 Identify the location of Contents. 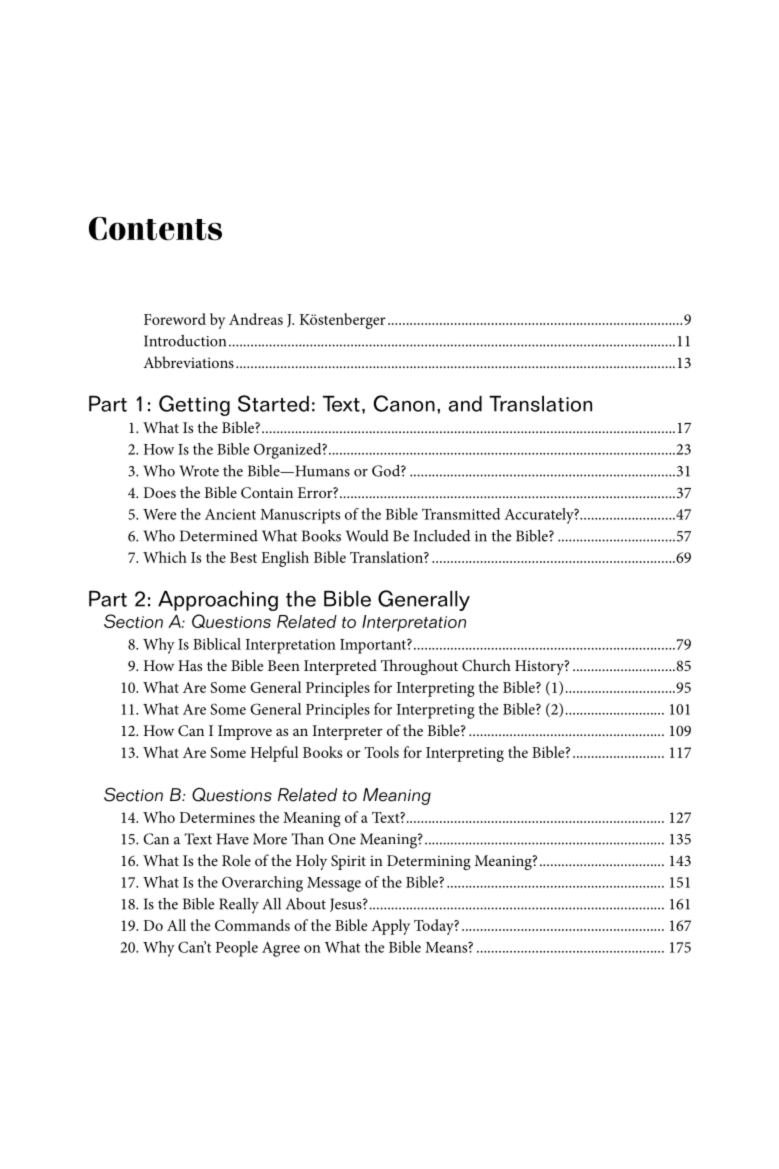
(155, 228).
